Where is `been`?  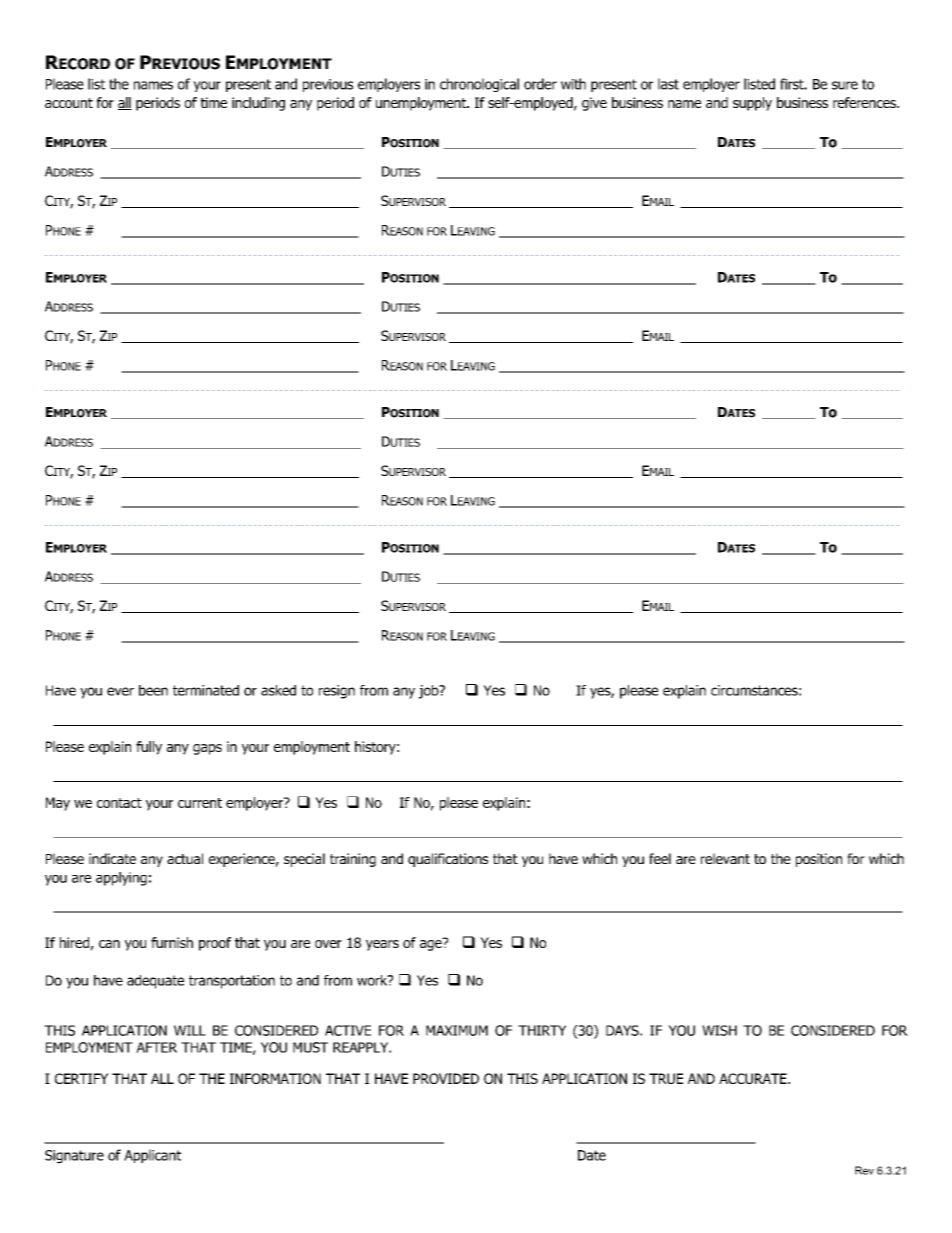 been is located at coordinates (153, 690).
